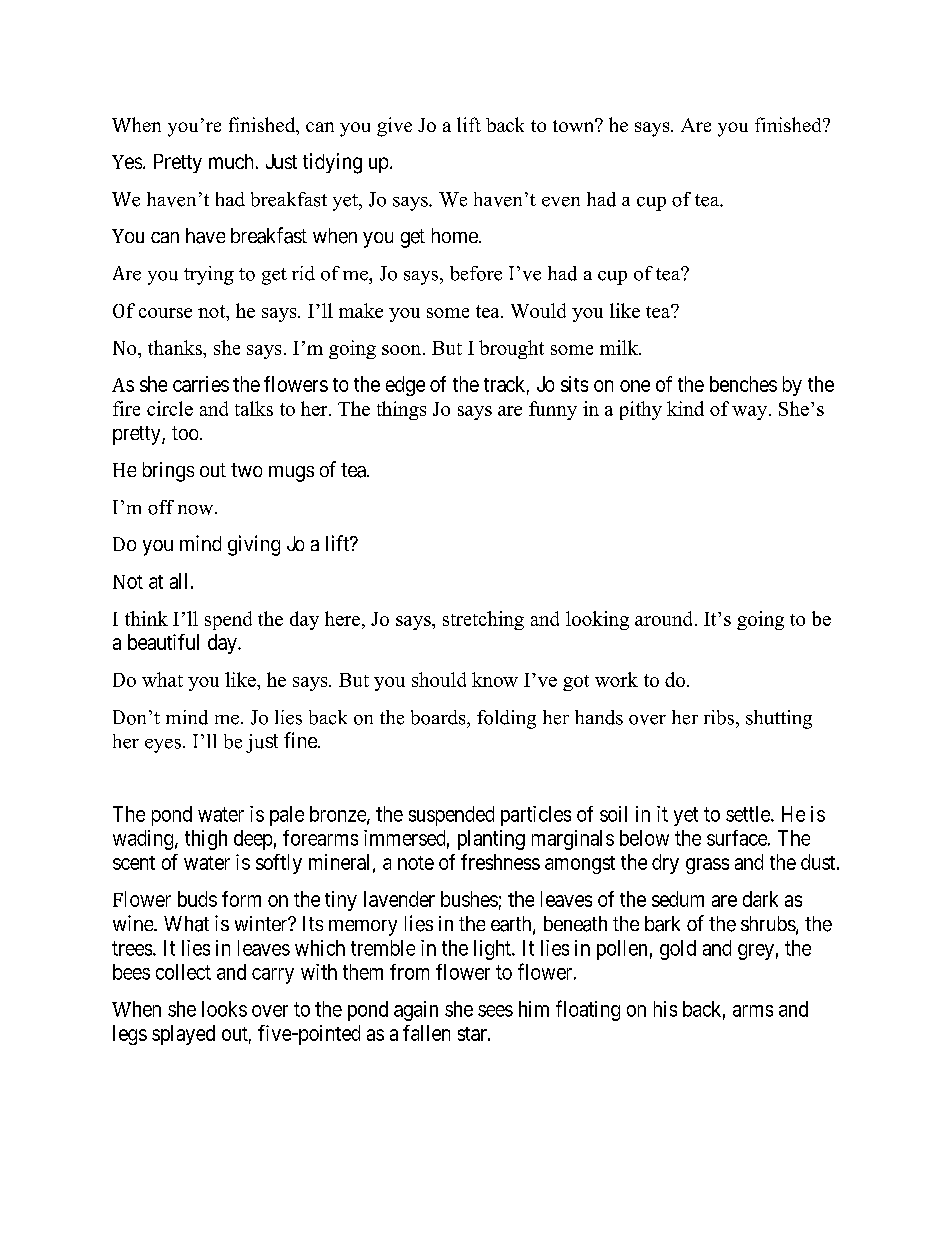  Describe the element at coordinates (254, 545) in the screenshot. I see `giving` at that location.
